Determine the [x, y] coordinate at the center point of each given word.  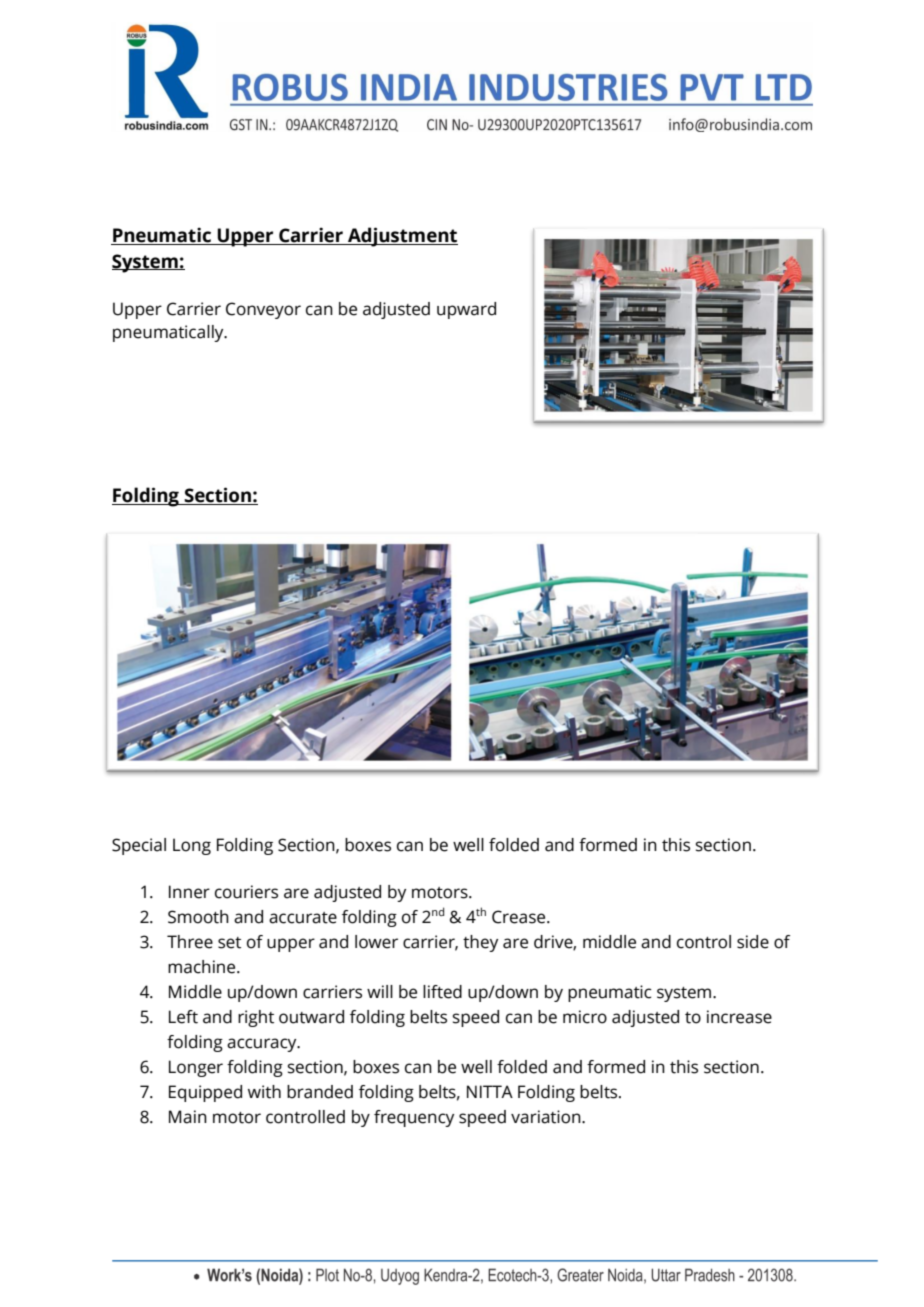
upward [466, 310]
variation [547, 1117]
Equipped [205, 1093]
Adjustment [402, 237]
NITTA [490, 1091]
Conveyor [263, 310]
